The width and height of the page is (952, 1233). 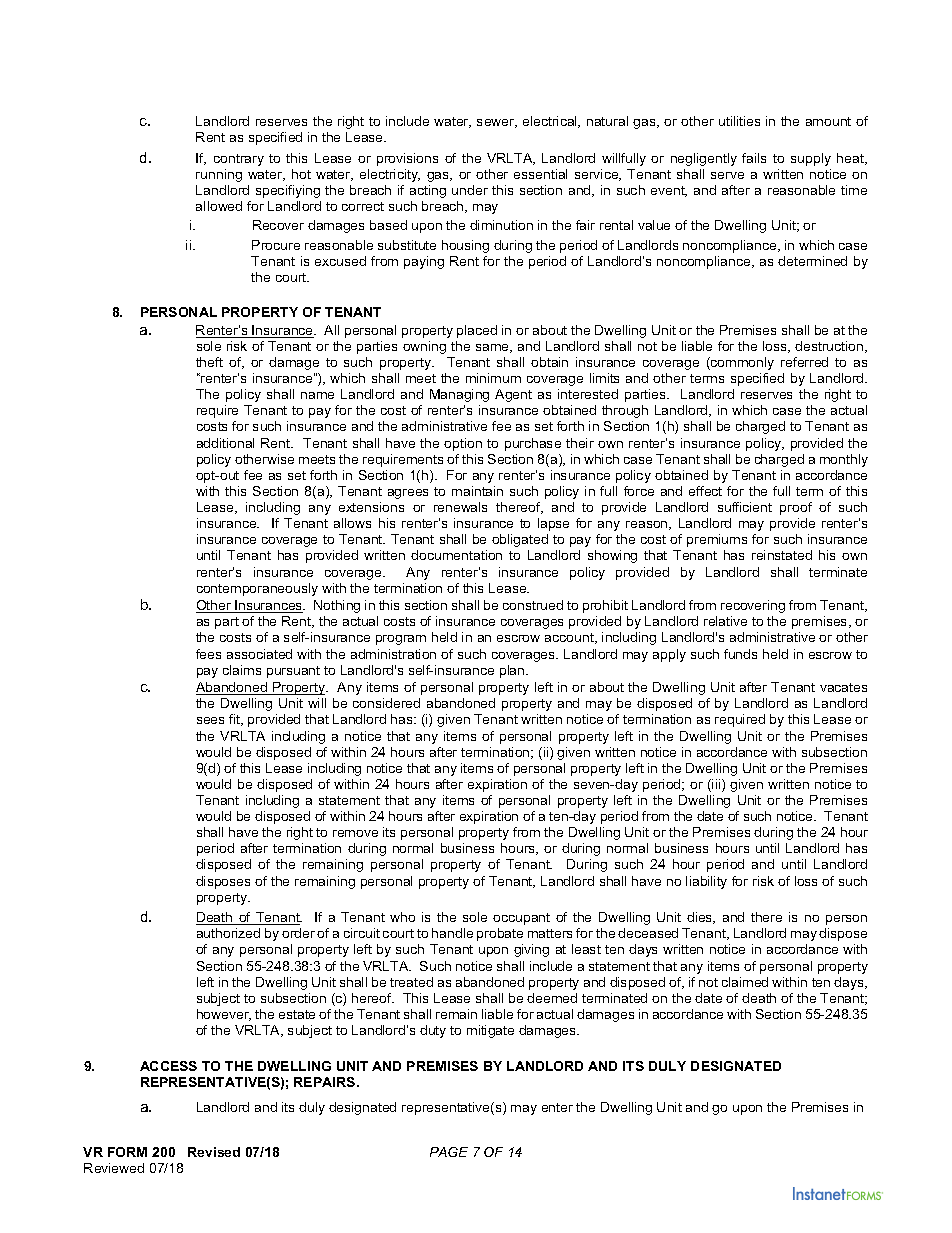 What do you see at coordinates (741, 363) in the page?
I see `commonly` at bounding box center [741, 363].
